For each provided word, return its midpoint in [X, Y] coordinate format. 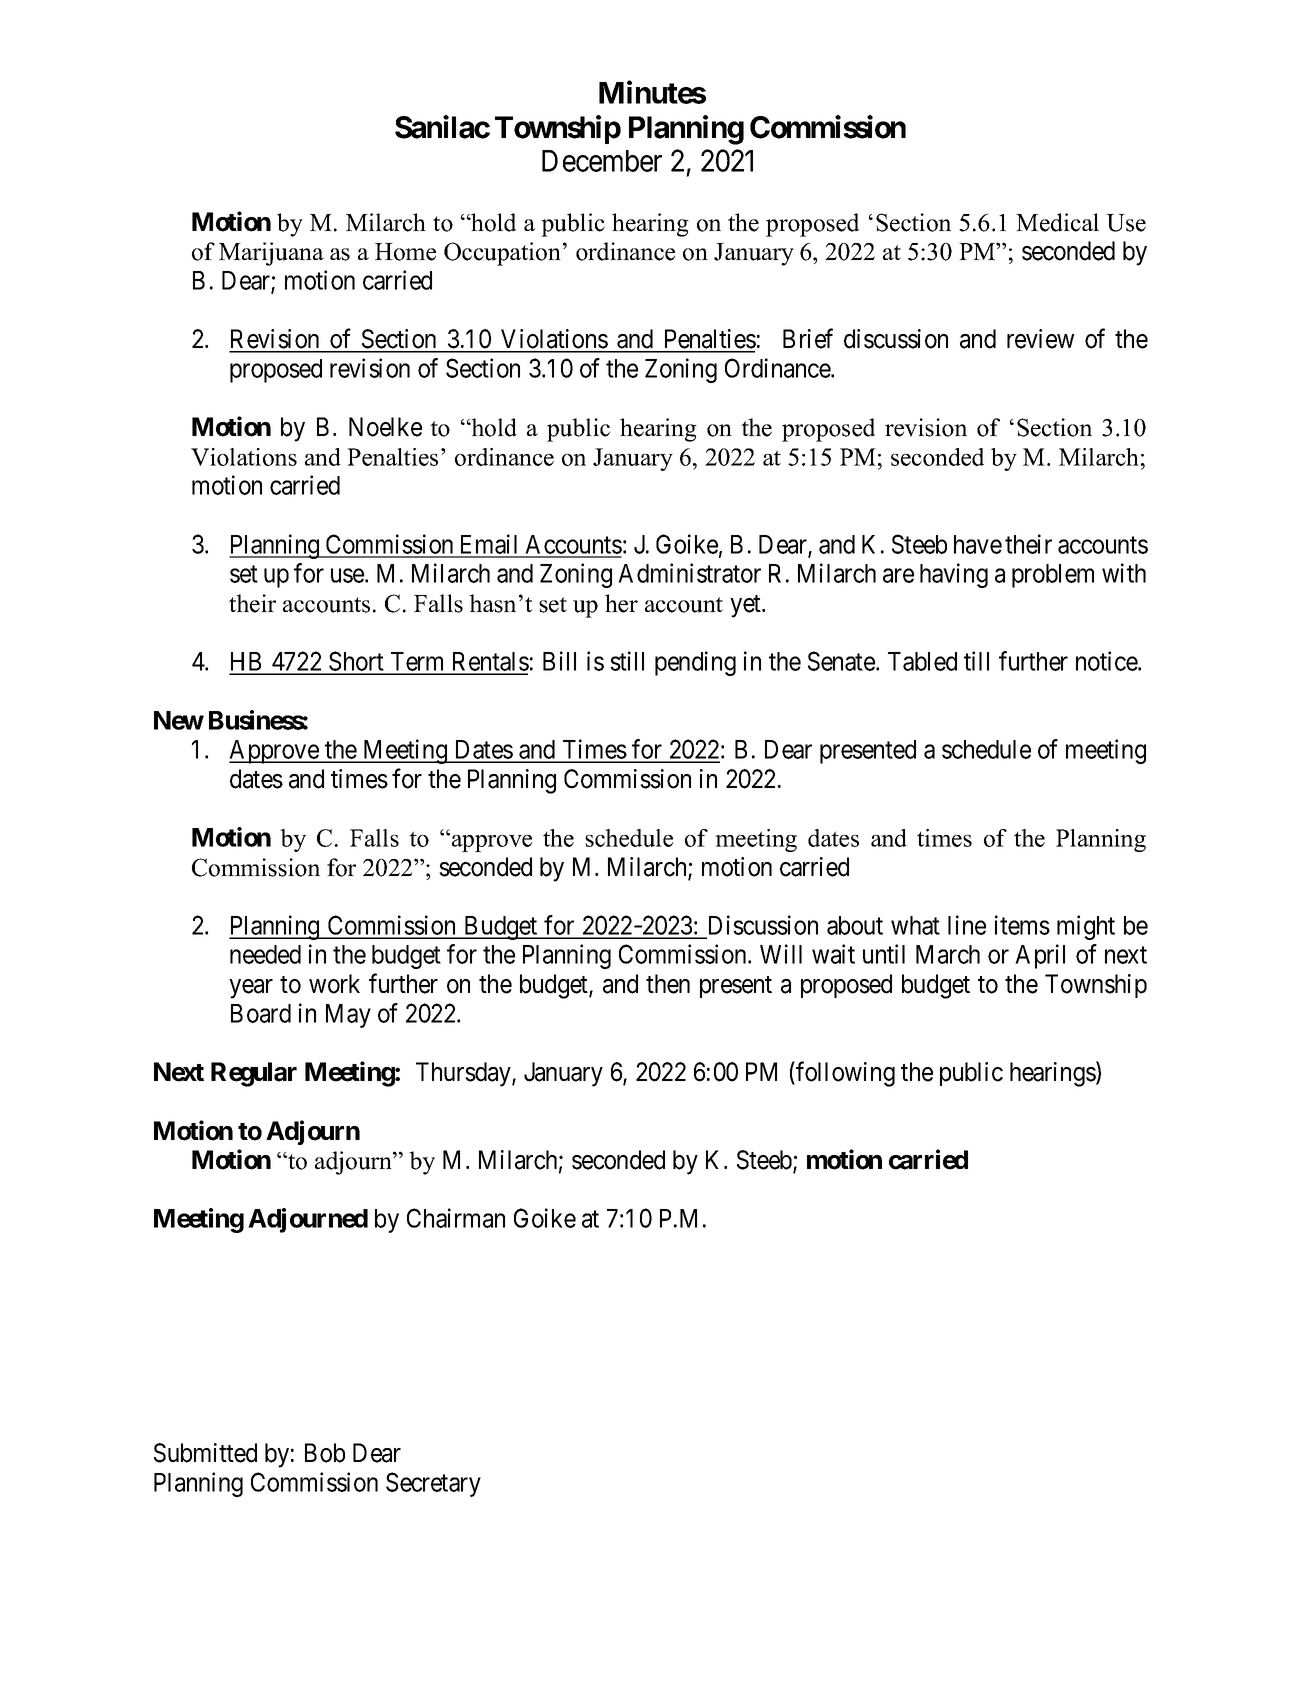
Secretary [433, 1484]
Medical [1057, 222]
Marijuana [271, 254]
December [602, 161]
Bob [325, 1453]
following [844, 1074]
